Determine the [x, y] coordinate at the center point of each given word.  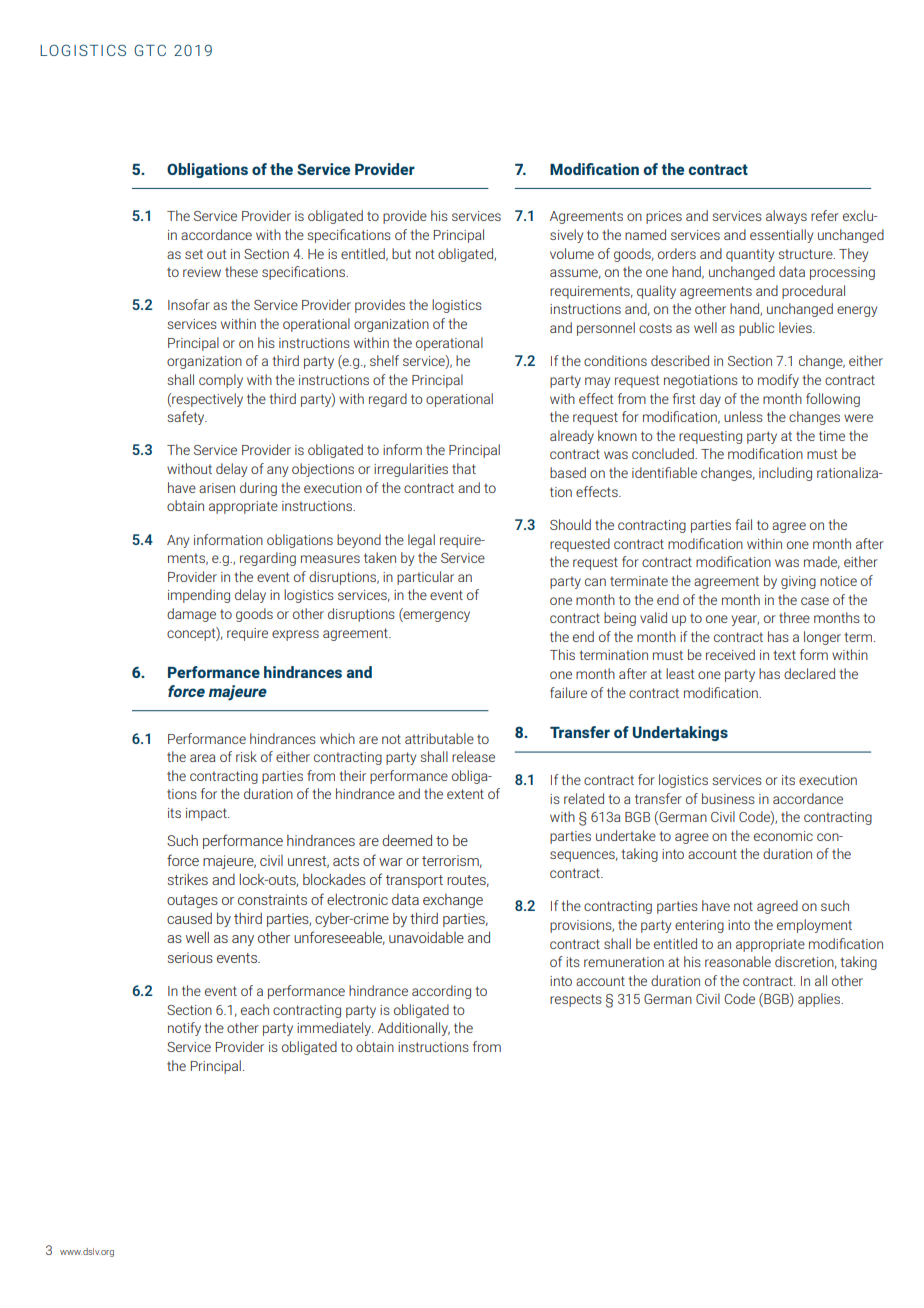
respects [576, 1000]
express [295, 635]
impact [207, 814]
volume [572, 253]
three [794, 617]
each [255, 1009]
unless [743, 416]
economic [783, 836]
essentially [781, 236]
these [241, 271]
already [572, 437]
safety [187, 418]
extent [465, 794]
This [562, 654]
